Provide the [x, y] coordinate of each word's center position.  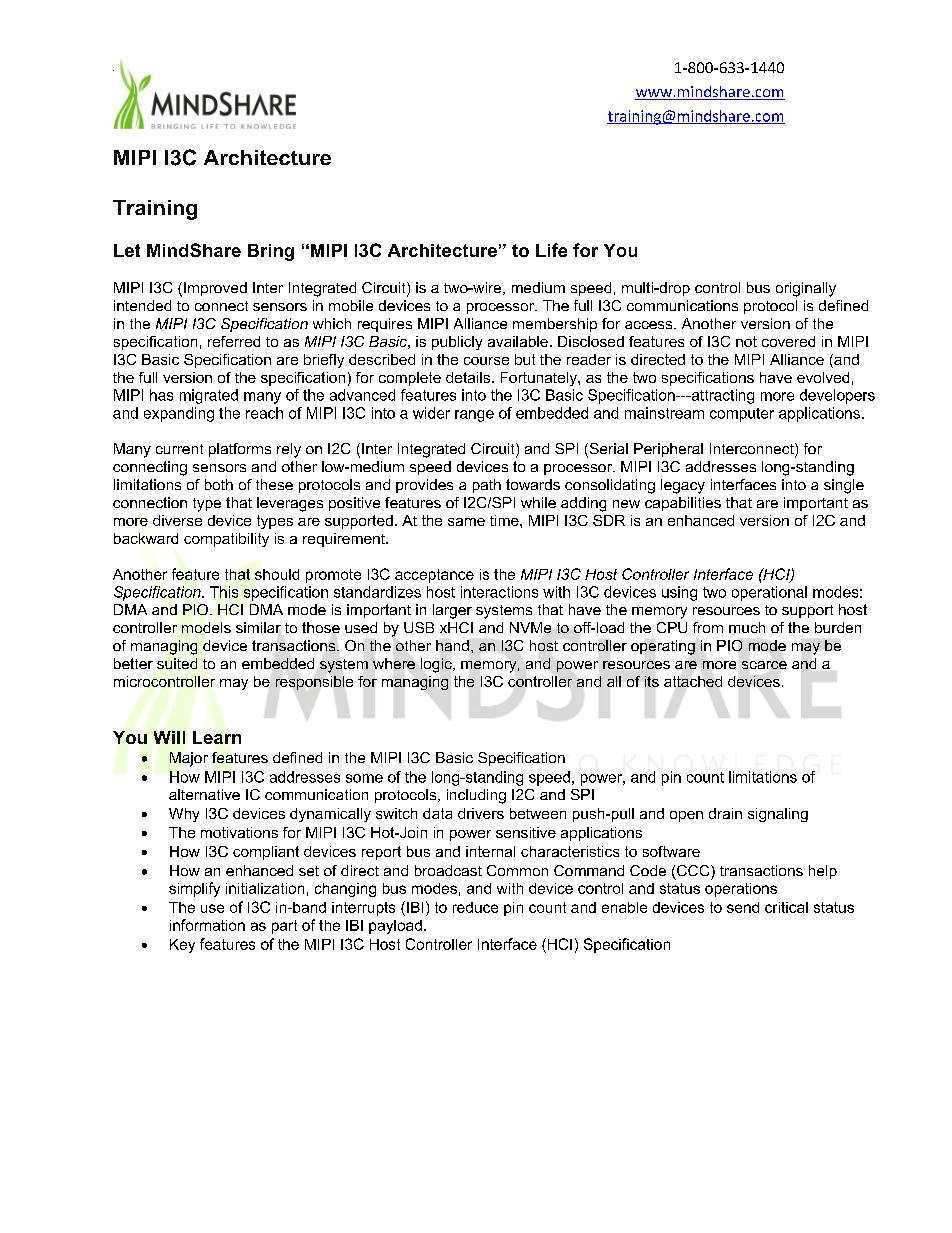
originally [806, 289]
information [207, 925]
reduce [475, 907]
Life [551, 250]
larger [452, 611]
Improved [215, 289]
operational [769, 593]
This [224, 592]
